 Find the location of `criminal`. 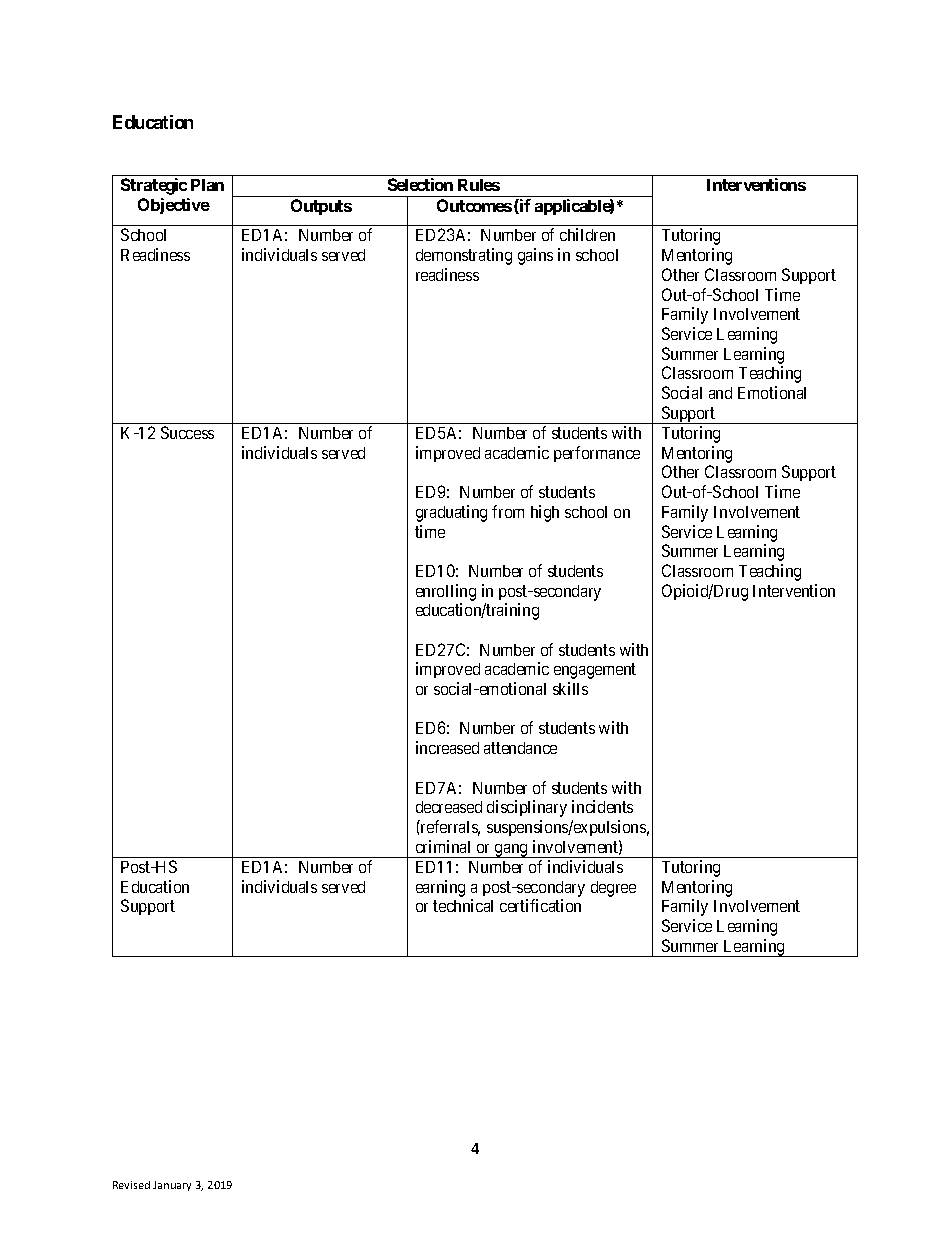

criminal is located at coordinates (443, 846).
